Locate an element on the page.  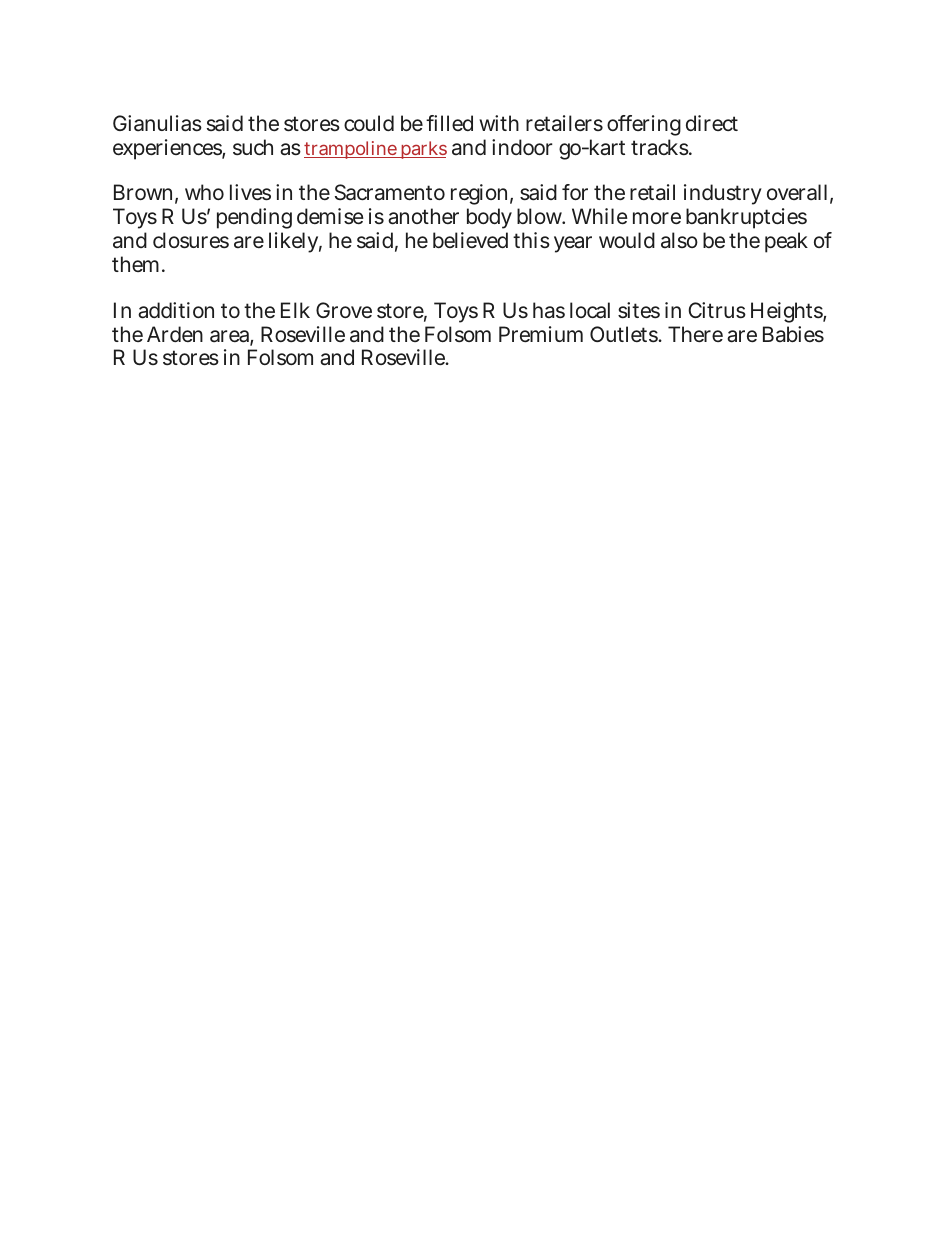
Arden is located at coordinates (175, 334).
